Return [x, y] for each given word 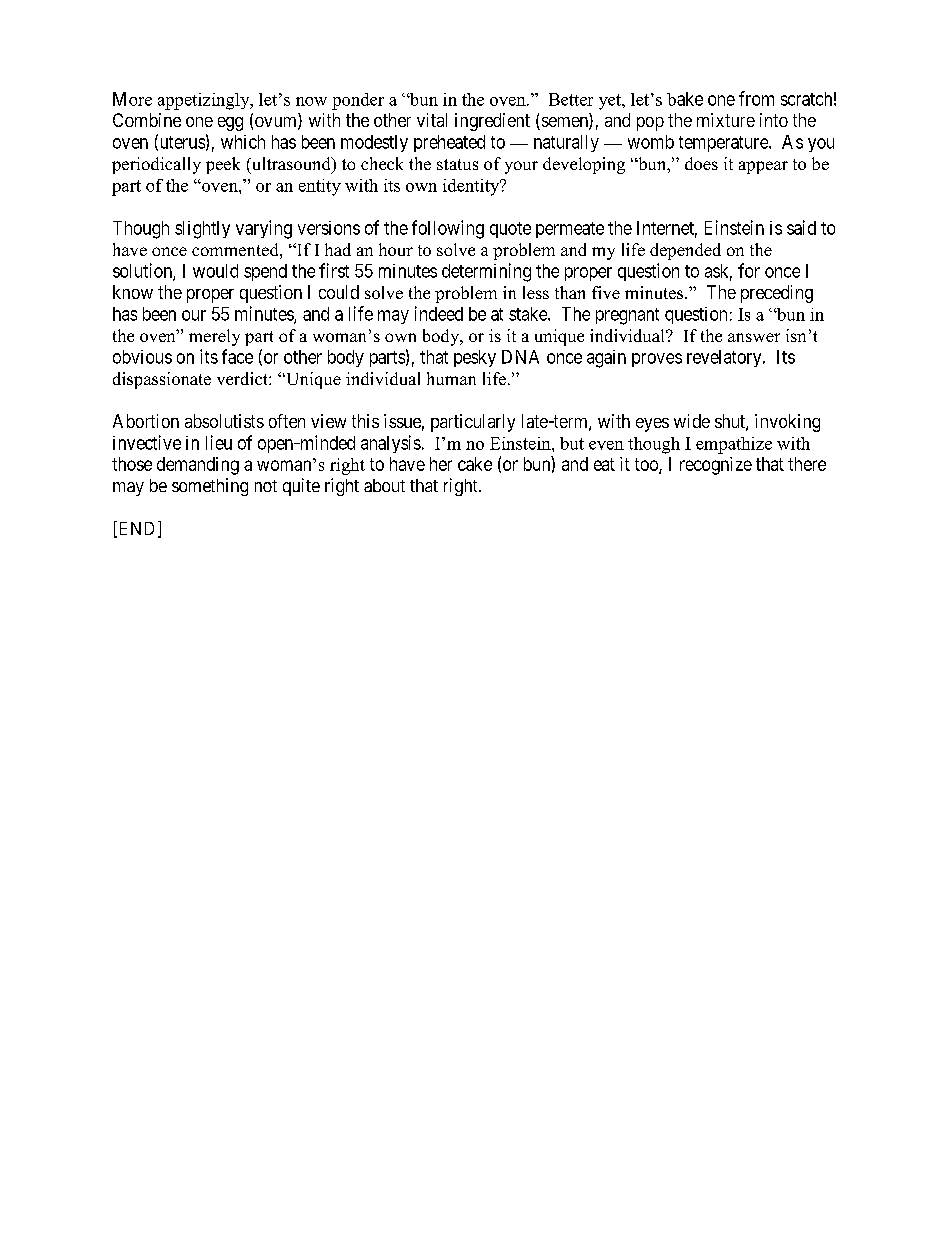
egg [230, 124]
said [801, 227]
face [237, 356]
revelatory [725, 358]
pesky [475, 358]
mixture [726, 120]
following [448, 229]
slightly [202, 230]
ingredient [492, 122]
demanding [198, 466]
